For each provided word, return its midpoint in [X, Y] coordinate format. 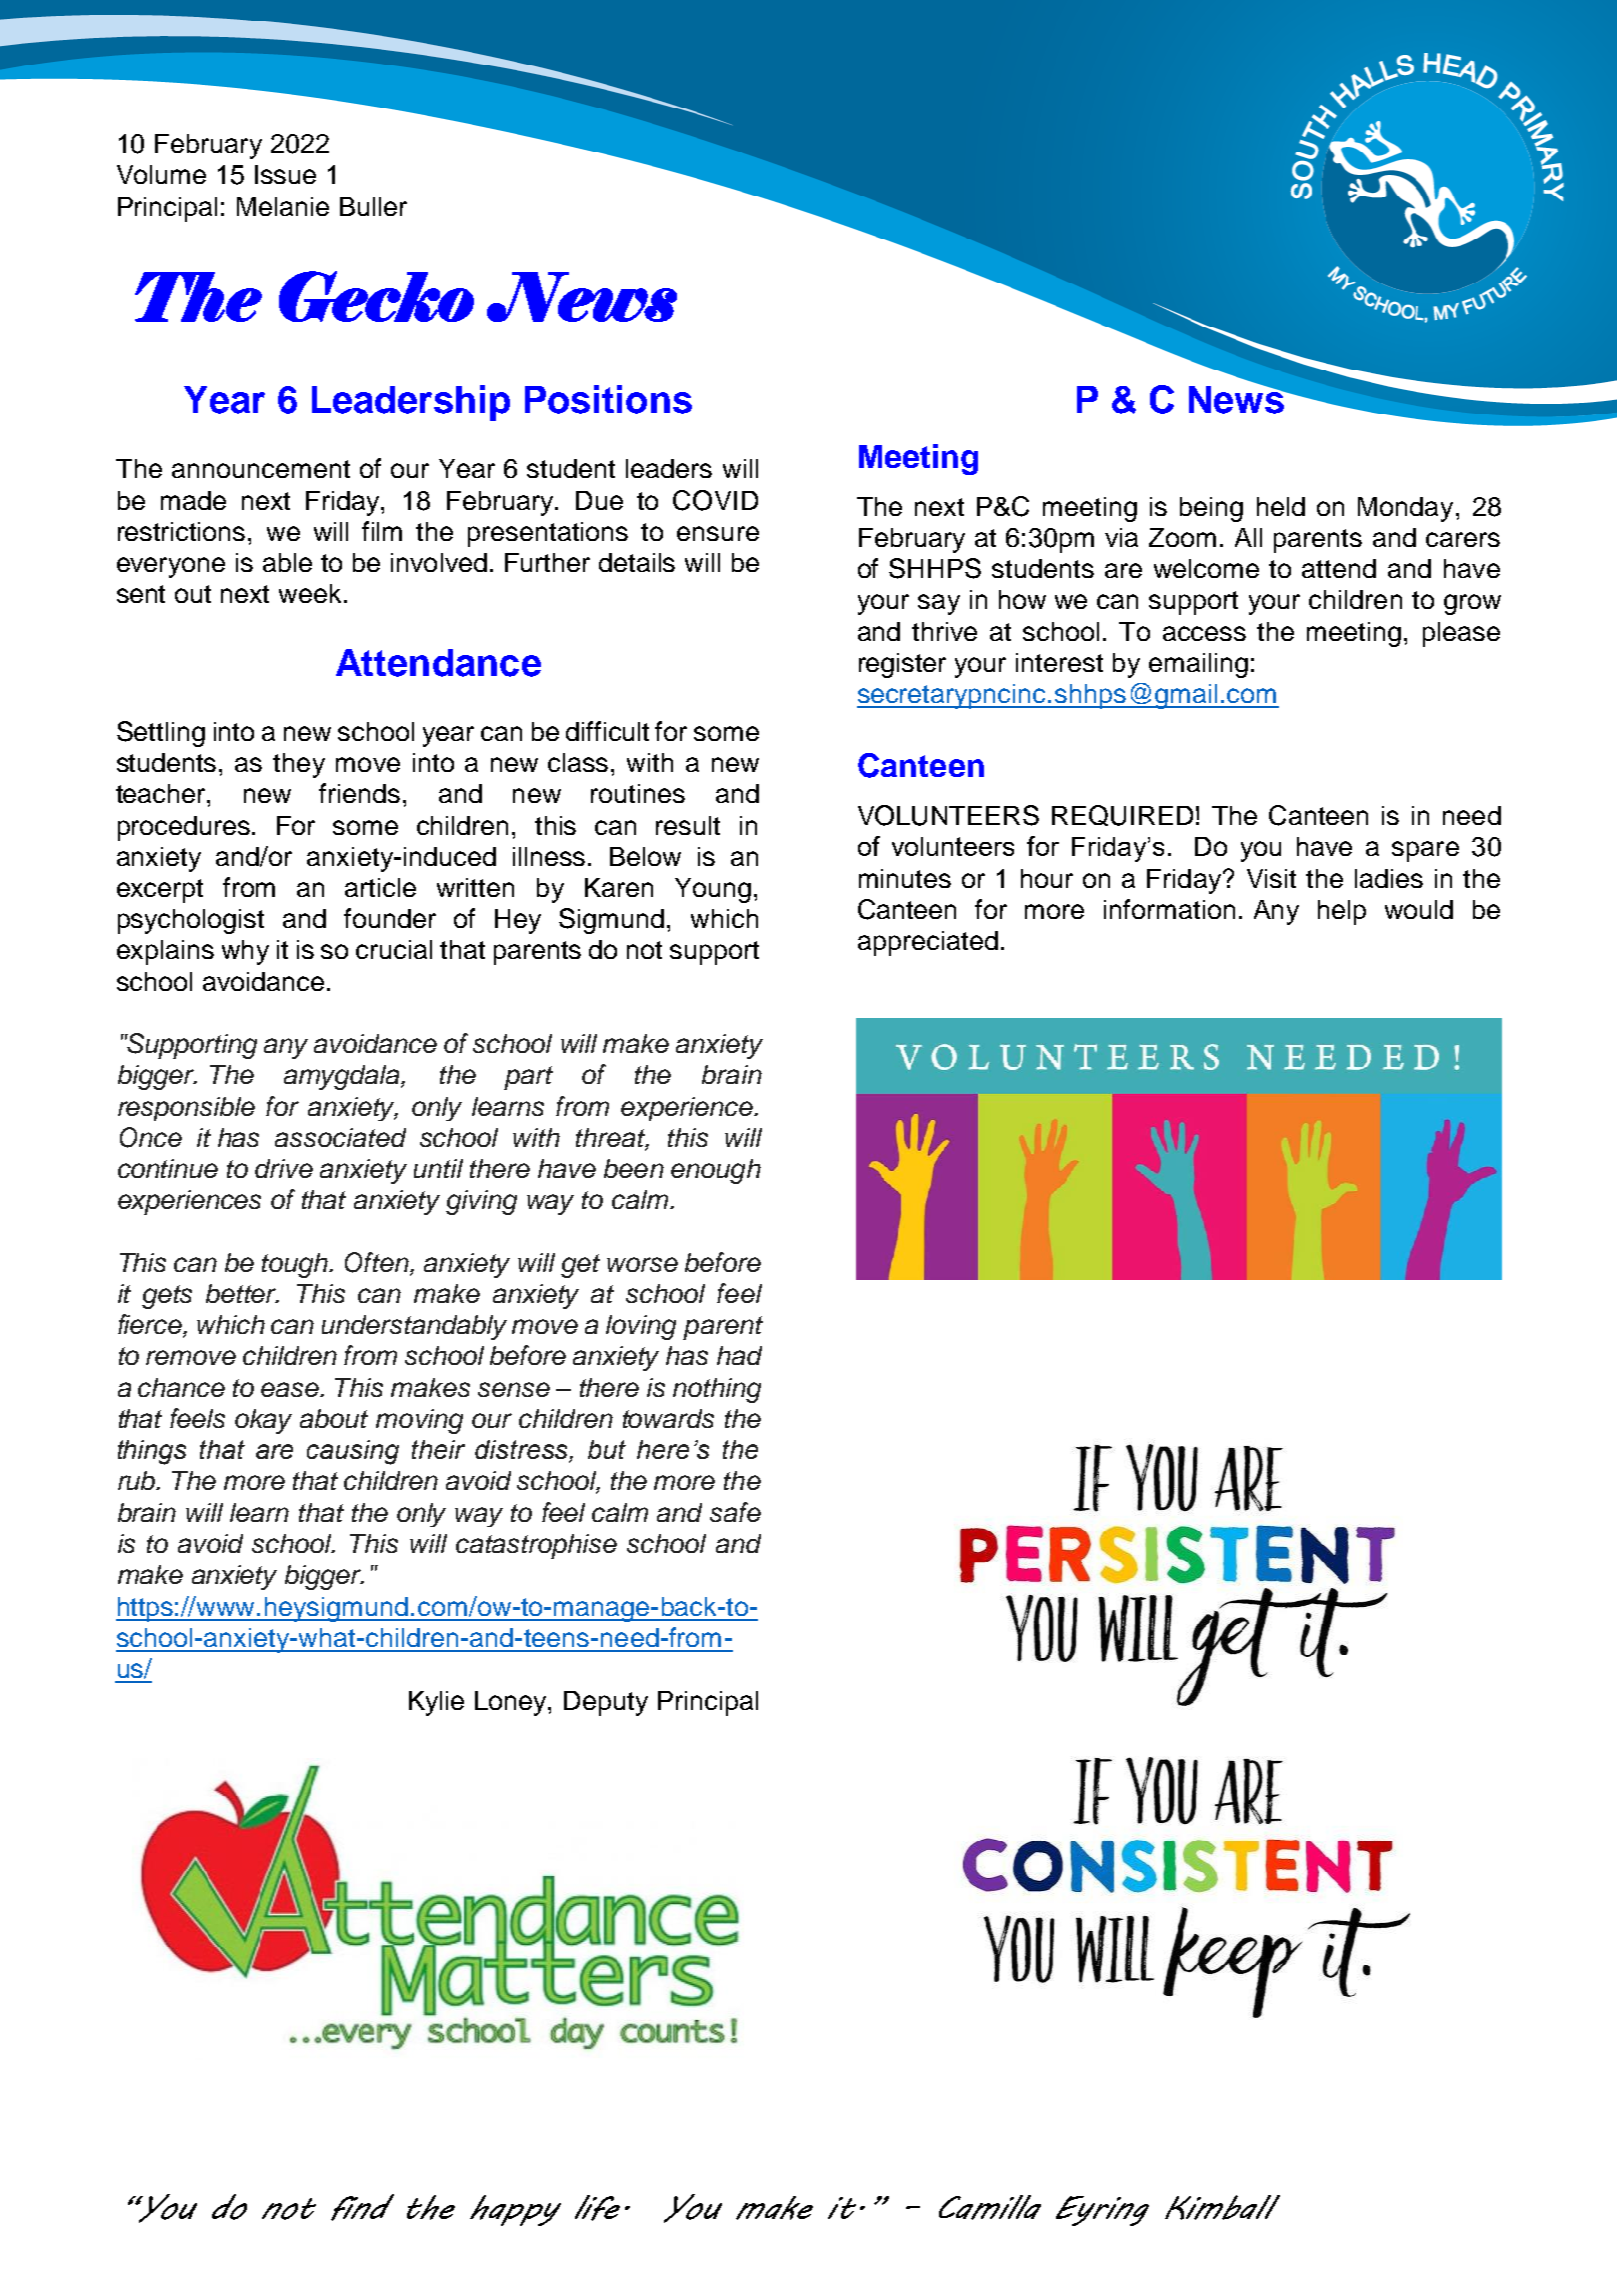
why [245, 952]
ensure [718, 533]
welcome [1206, 568]
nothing [717, 1390]
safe [735, 1512]
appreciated [928, 943]
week [310, 593]
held [1281, 506]
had [739, 1355]
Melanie [283, 206]
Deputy [606, 1703]
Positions [608, 399]
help [1342, 912]
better [242, 1293]
